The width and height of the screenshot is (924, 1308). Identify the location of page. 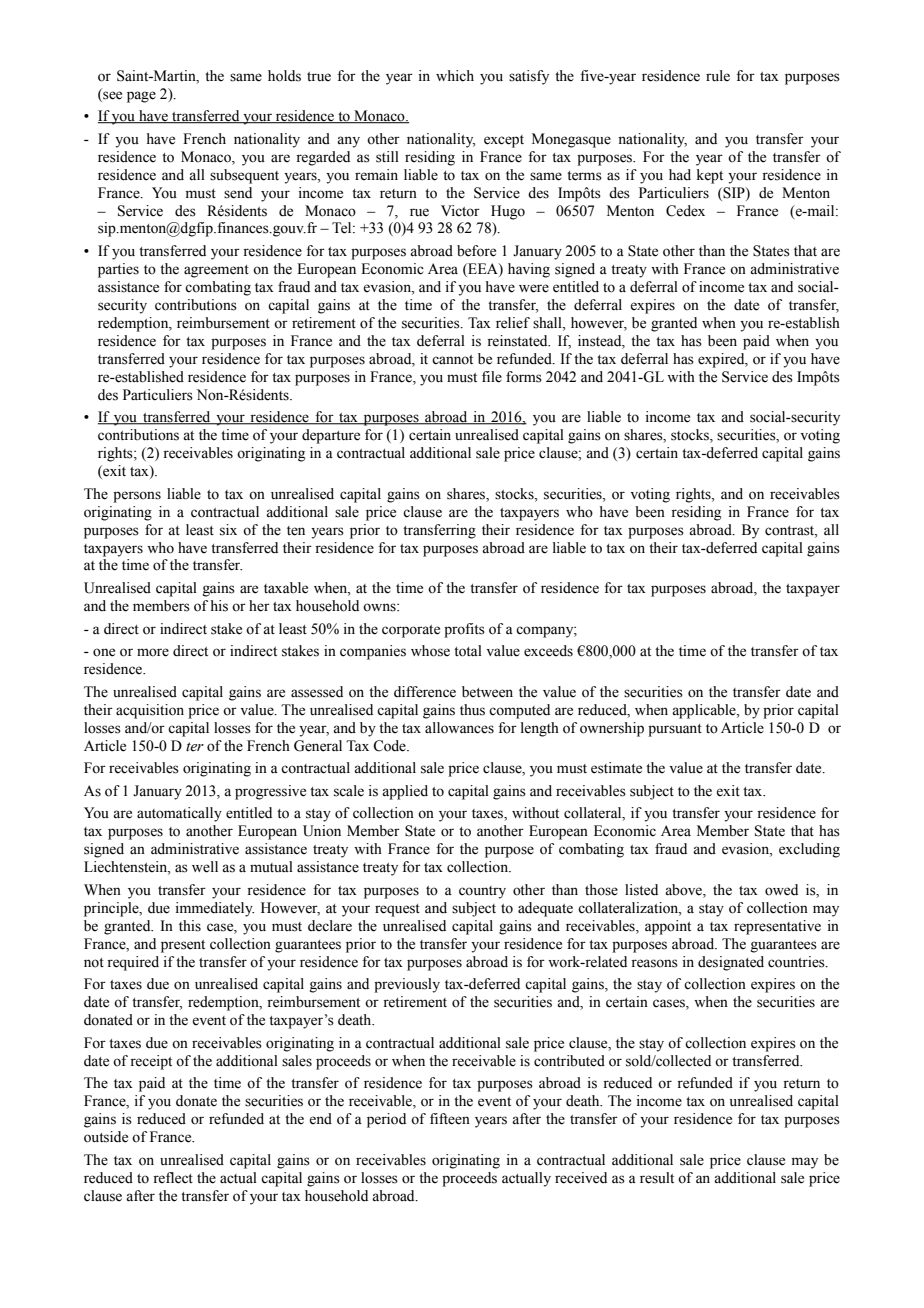
(141, 97).
